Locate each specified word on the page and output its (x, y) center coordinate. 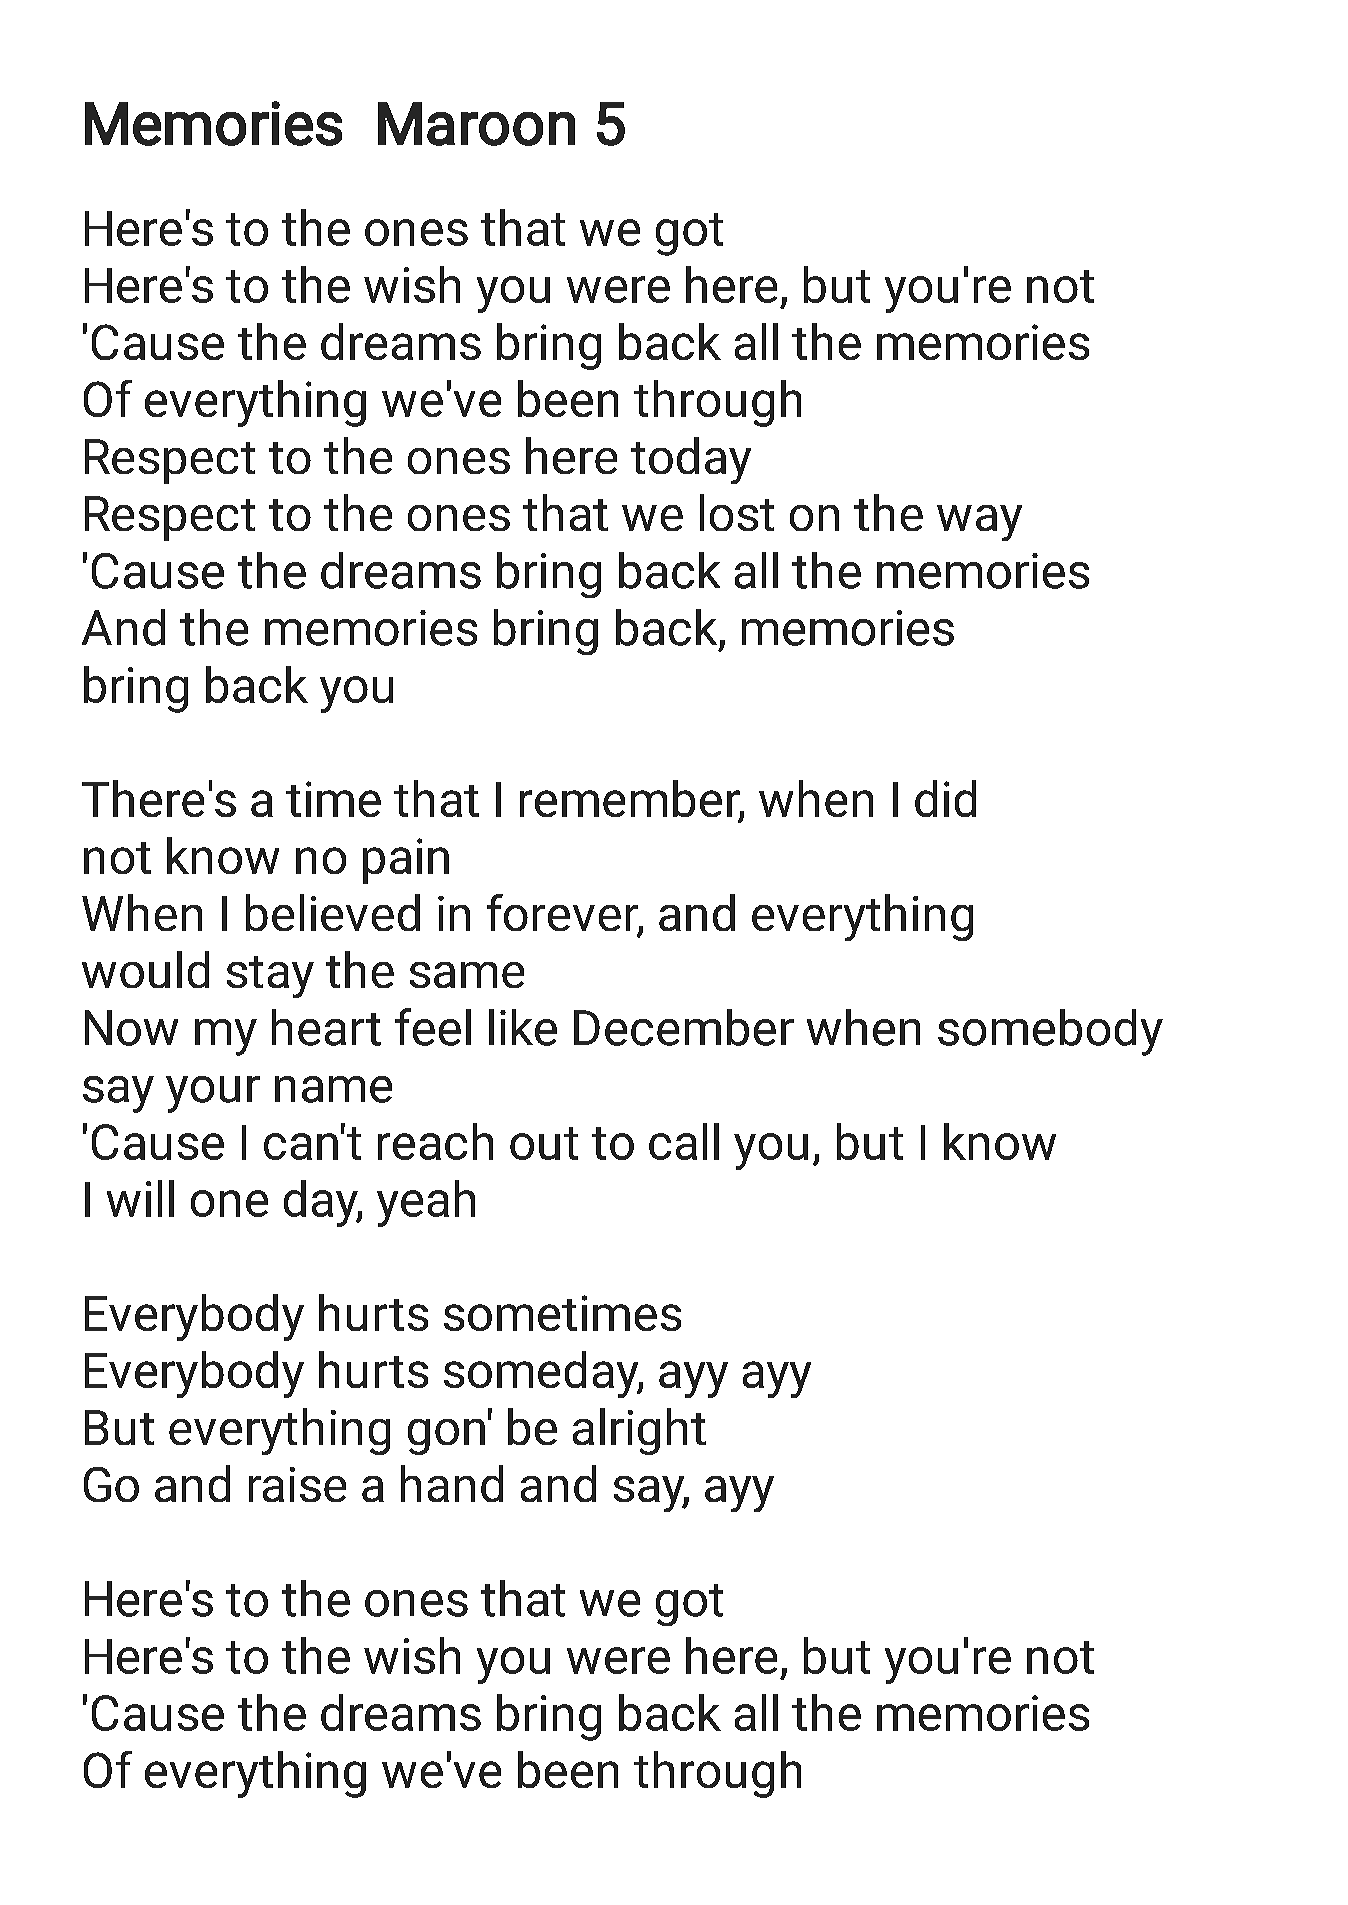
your (213, 1094)
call (684, 1141)
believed (333, 912)
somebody (1050, 1032)
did (945, 798)
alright (639, 1431)
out (544, 1143)
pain (406, 861)
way (979, 523)
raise (297, 1484)
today (691, 460)
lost (737, 512)
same (467, 975)
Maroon (476, 124)
